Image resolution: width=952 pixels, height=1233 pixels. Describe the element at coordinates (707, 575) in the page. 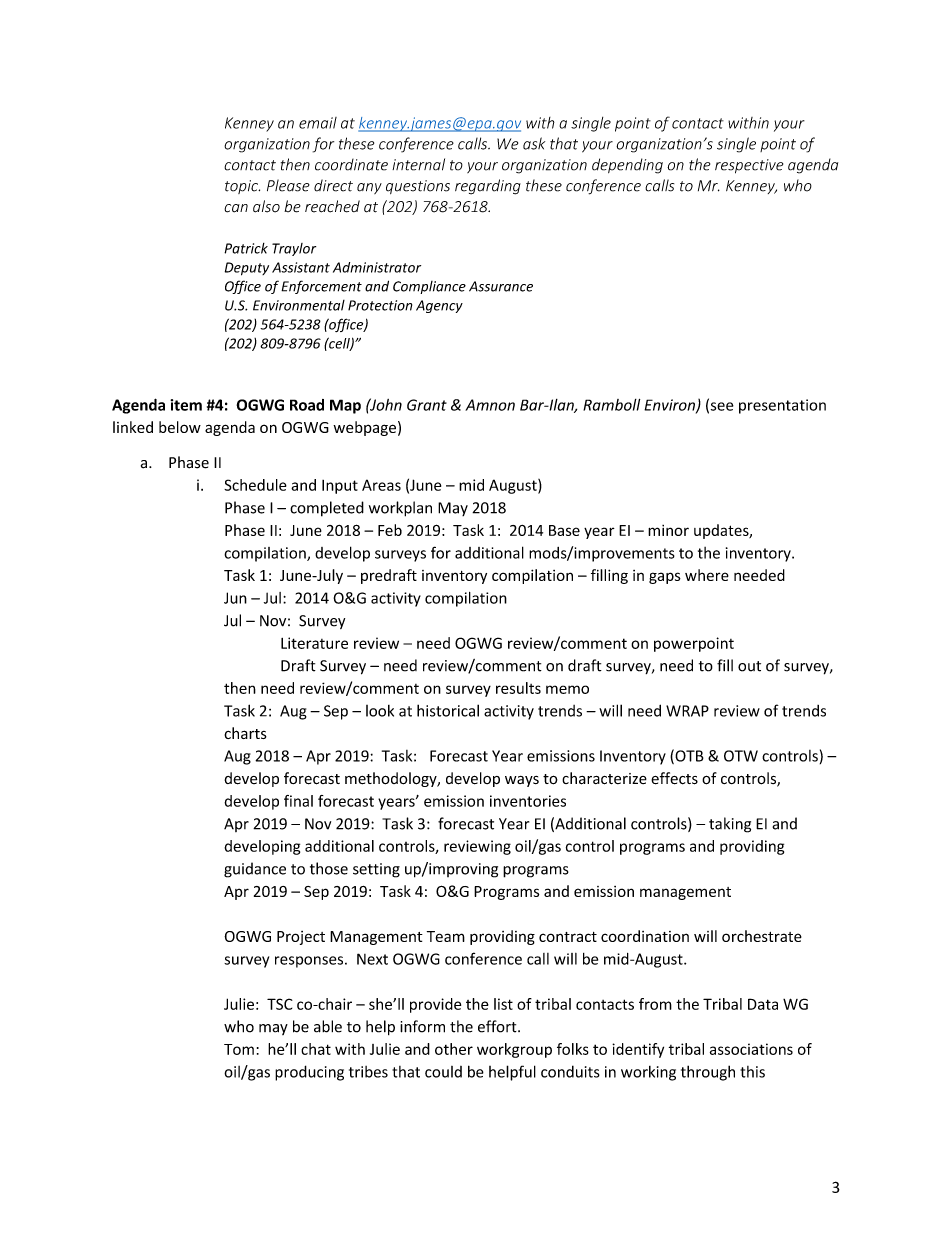

I see `where` at that location.
